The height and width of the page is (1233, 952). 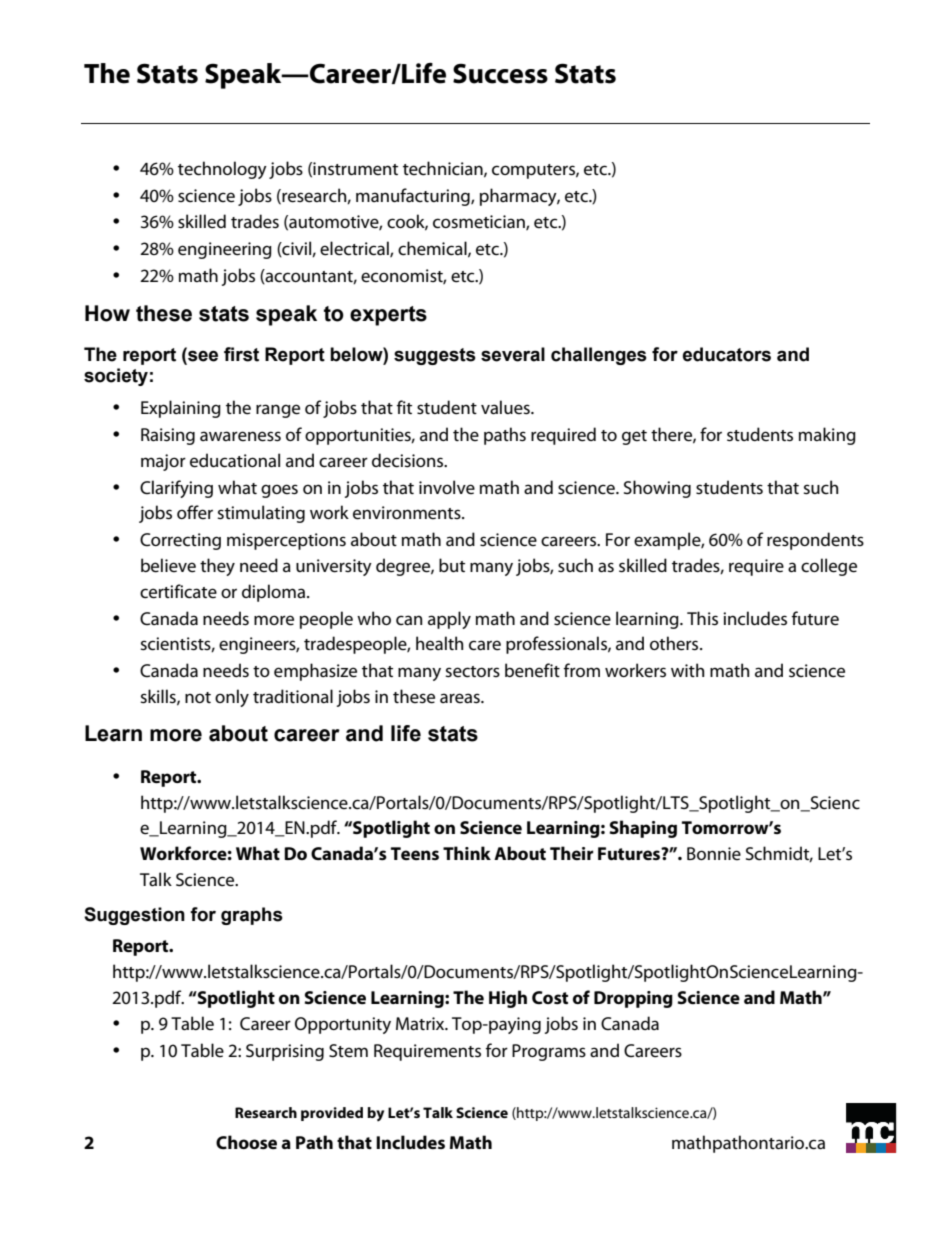 What do you see at coordinates (827, 436) in the page?
I see `making` at bounding box center [827, 436].
